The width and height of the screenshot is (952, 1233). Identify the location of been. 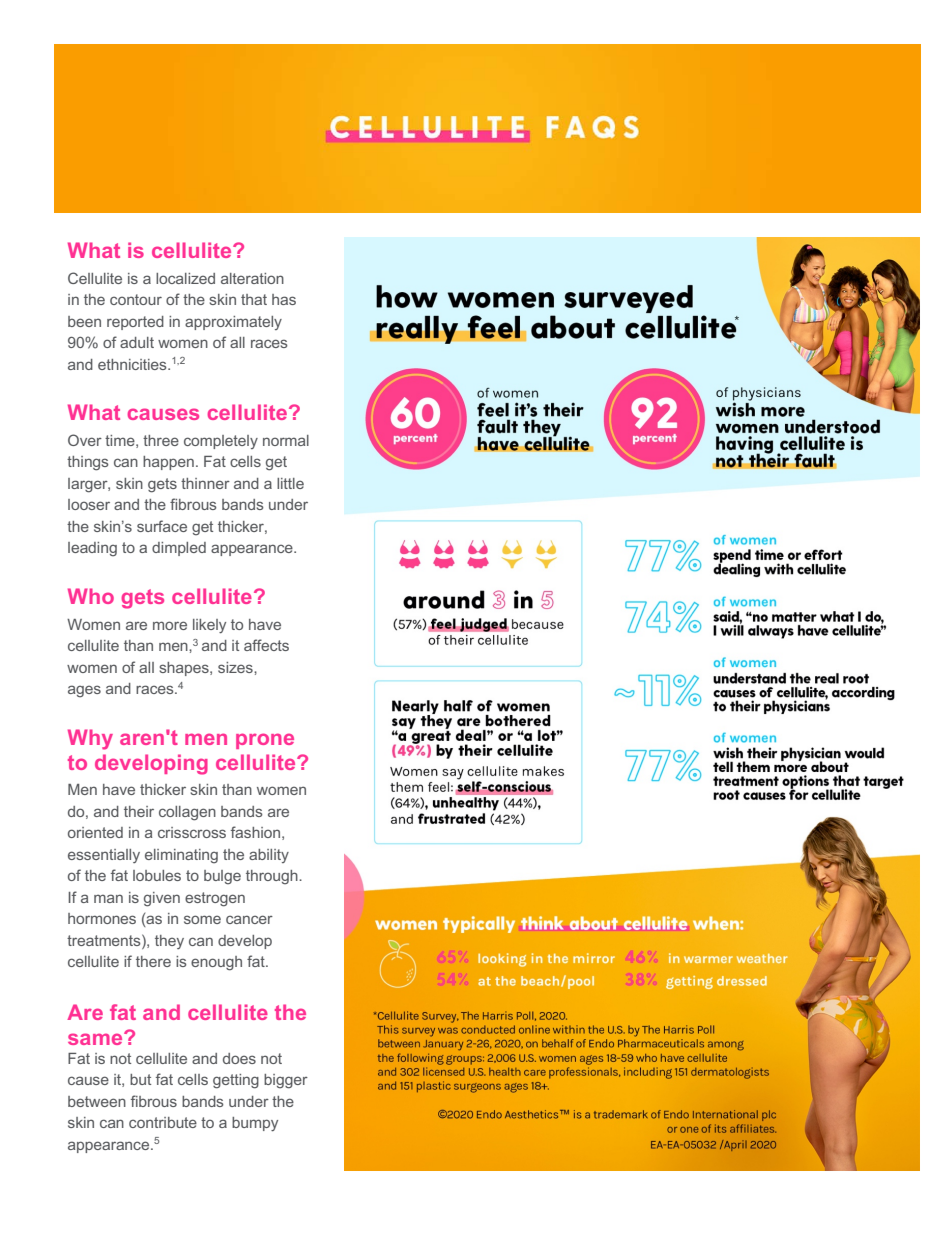
(84, 321).
